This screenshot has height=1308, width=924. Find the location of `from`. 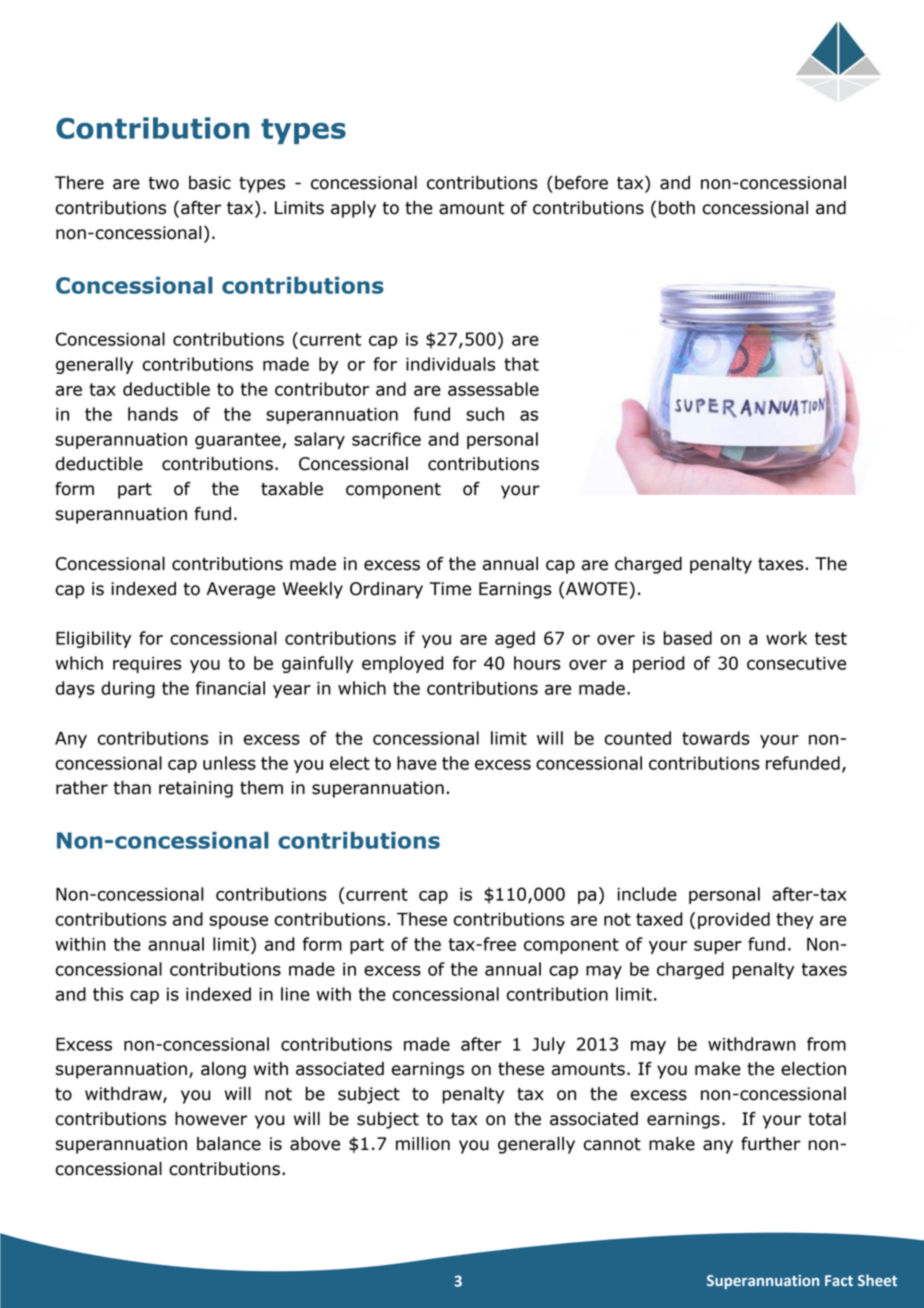

from is located at coordinates (826, 1044).
